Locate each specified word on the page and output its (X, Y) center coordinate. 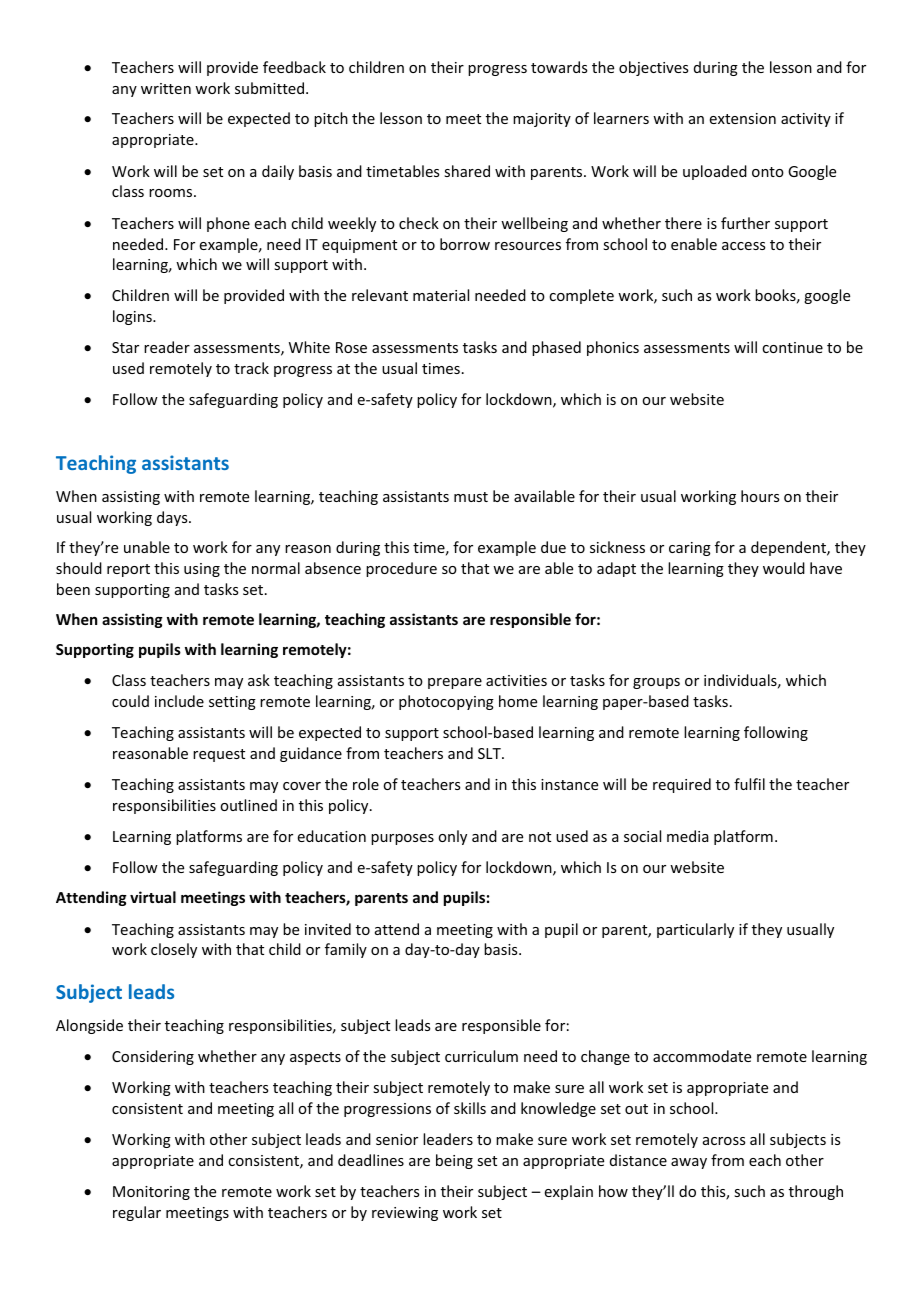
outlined (248, 805)
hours (760, 496)
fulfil (749, 784)
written (166, 88)
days (173, 518)
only (452, 837)
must (471, 497)
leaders (448, 1139)
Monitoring (151, 1193)
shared (467, 171)
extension (743, 118)
